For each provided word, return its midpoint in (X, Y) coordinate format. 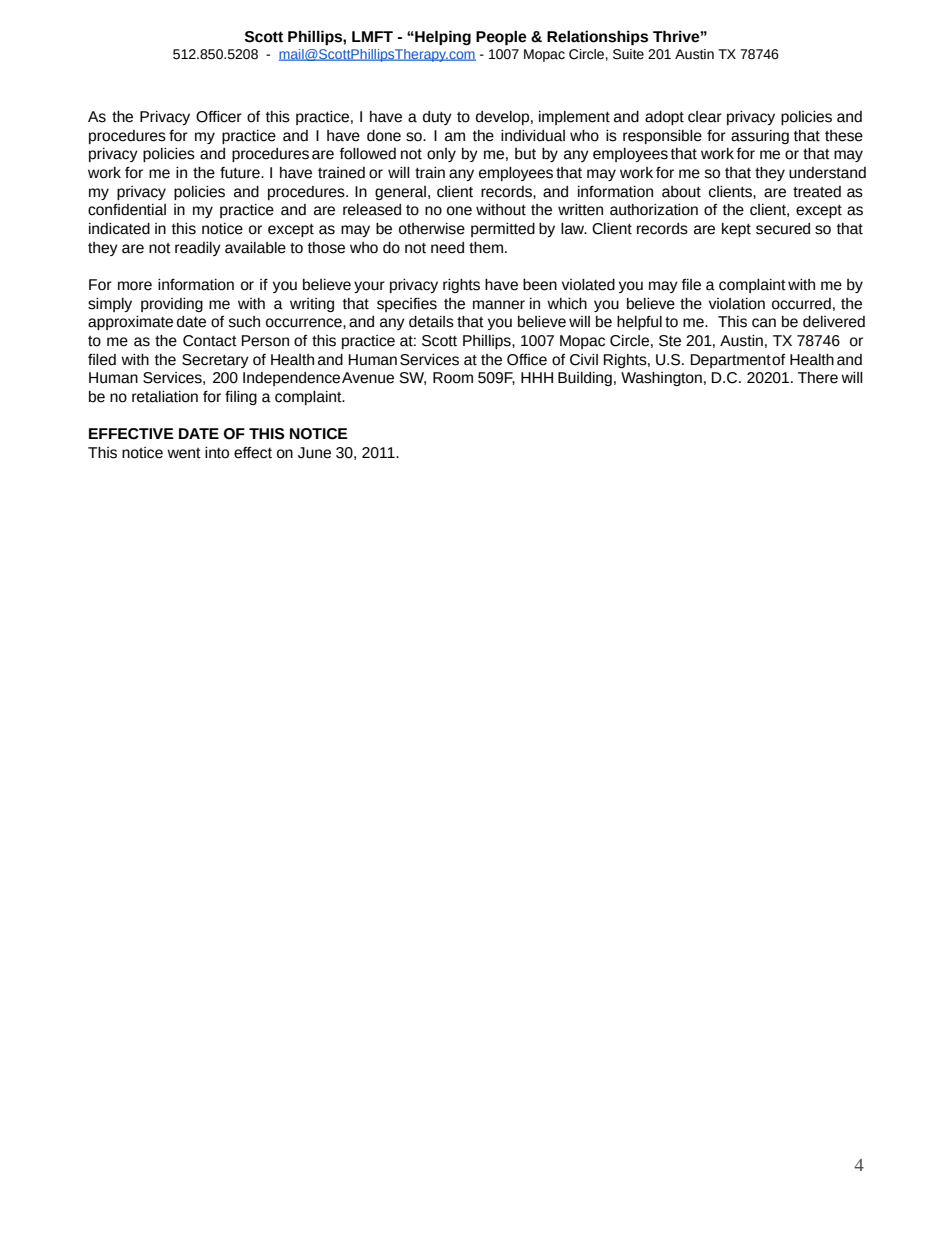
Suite (628, 54)
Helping (442, 37)
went (184, 453)
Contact (210, 341)
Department (731, 361)
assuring (760, 137)
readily (198, 249)
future (241, 173)
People (501, 37)
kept (736, 230)
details (431, 322)
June (314, 453)
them (486, 248)
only (441, 155)
